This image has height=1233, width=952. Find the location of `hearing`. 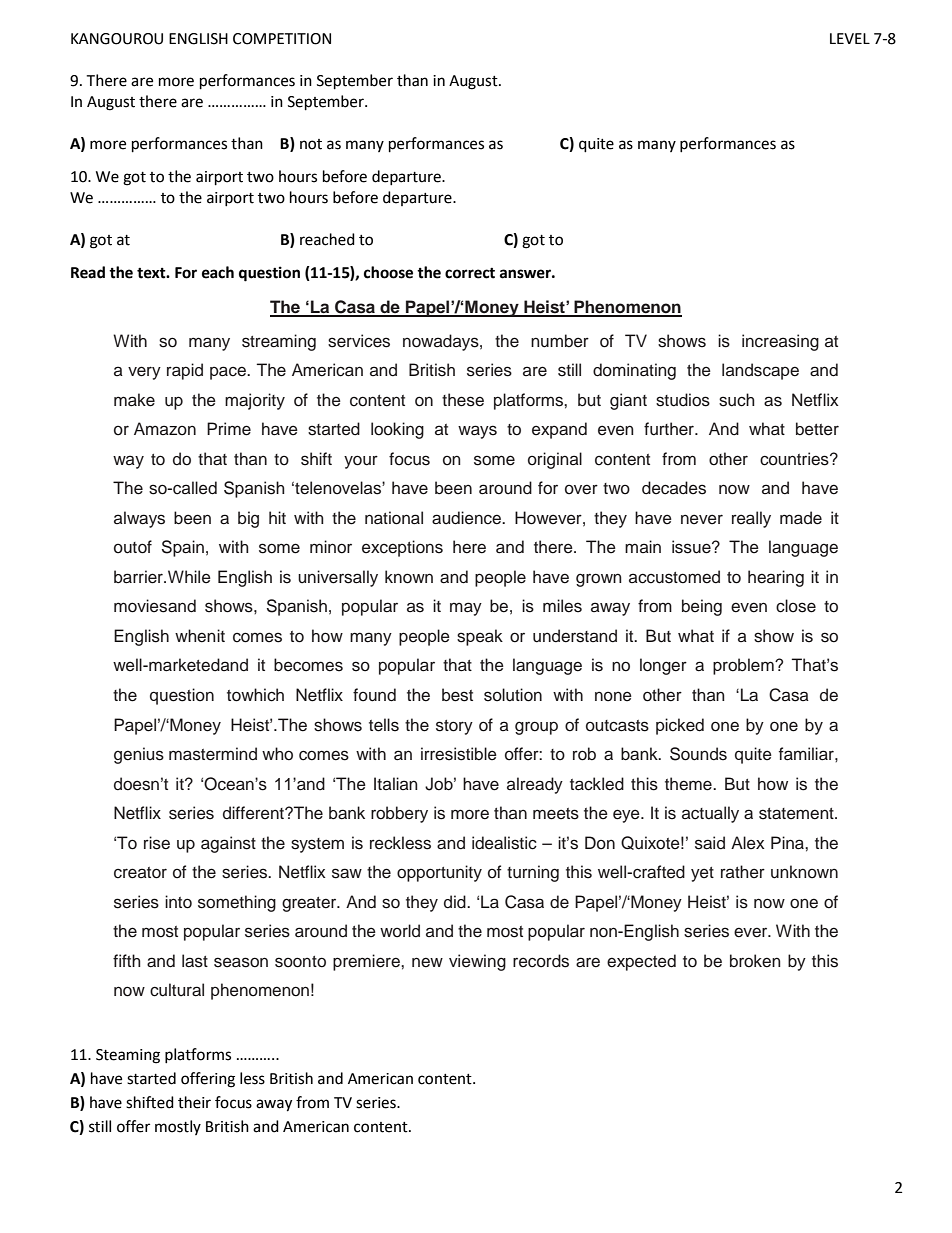

hearing is located at coordinates (776, 578).
